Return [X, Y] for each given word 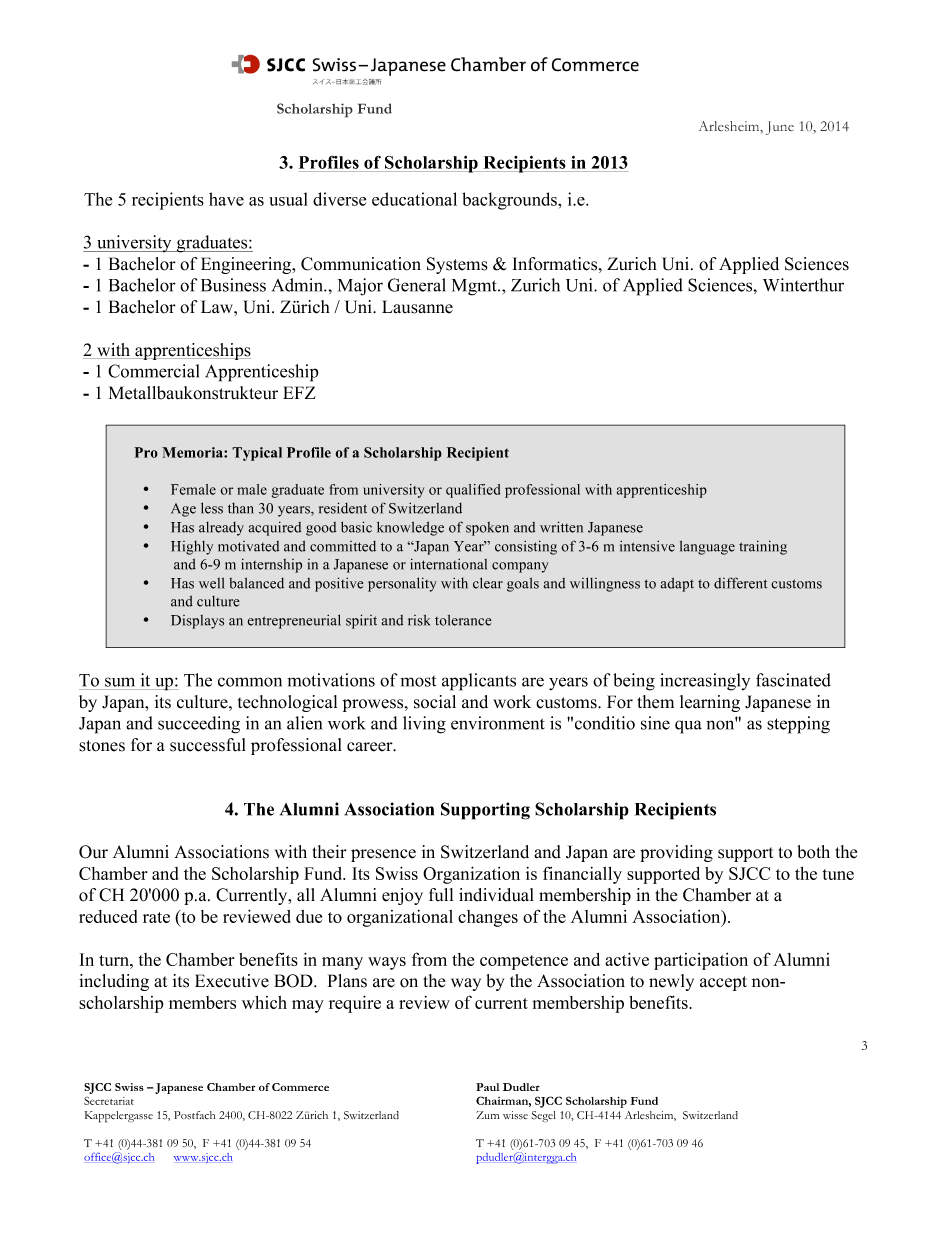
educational [414, 199]
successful [208, 745]
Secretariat [109, 1101]
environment [498, 723]
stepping [798, 725]
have [226, 199]
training [763, 547]
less [212, 508]
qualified [473, 491]
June [780, 128]
